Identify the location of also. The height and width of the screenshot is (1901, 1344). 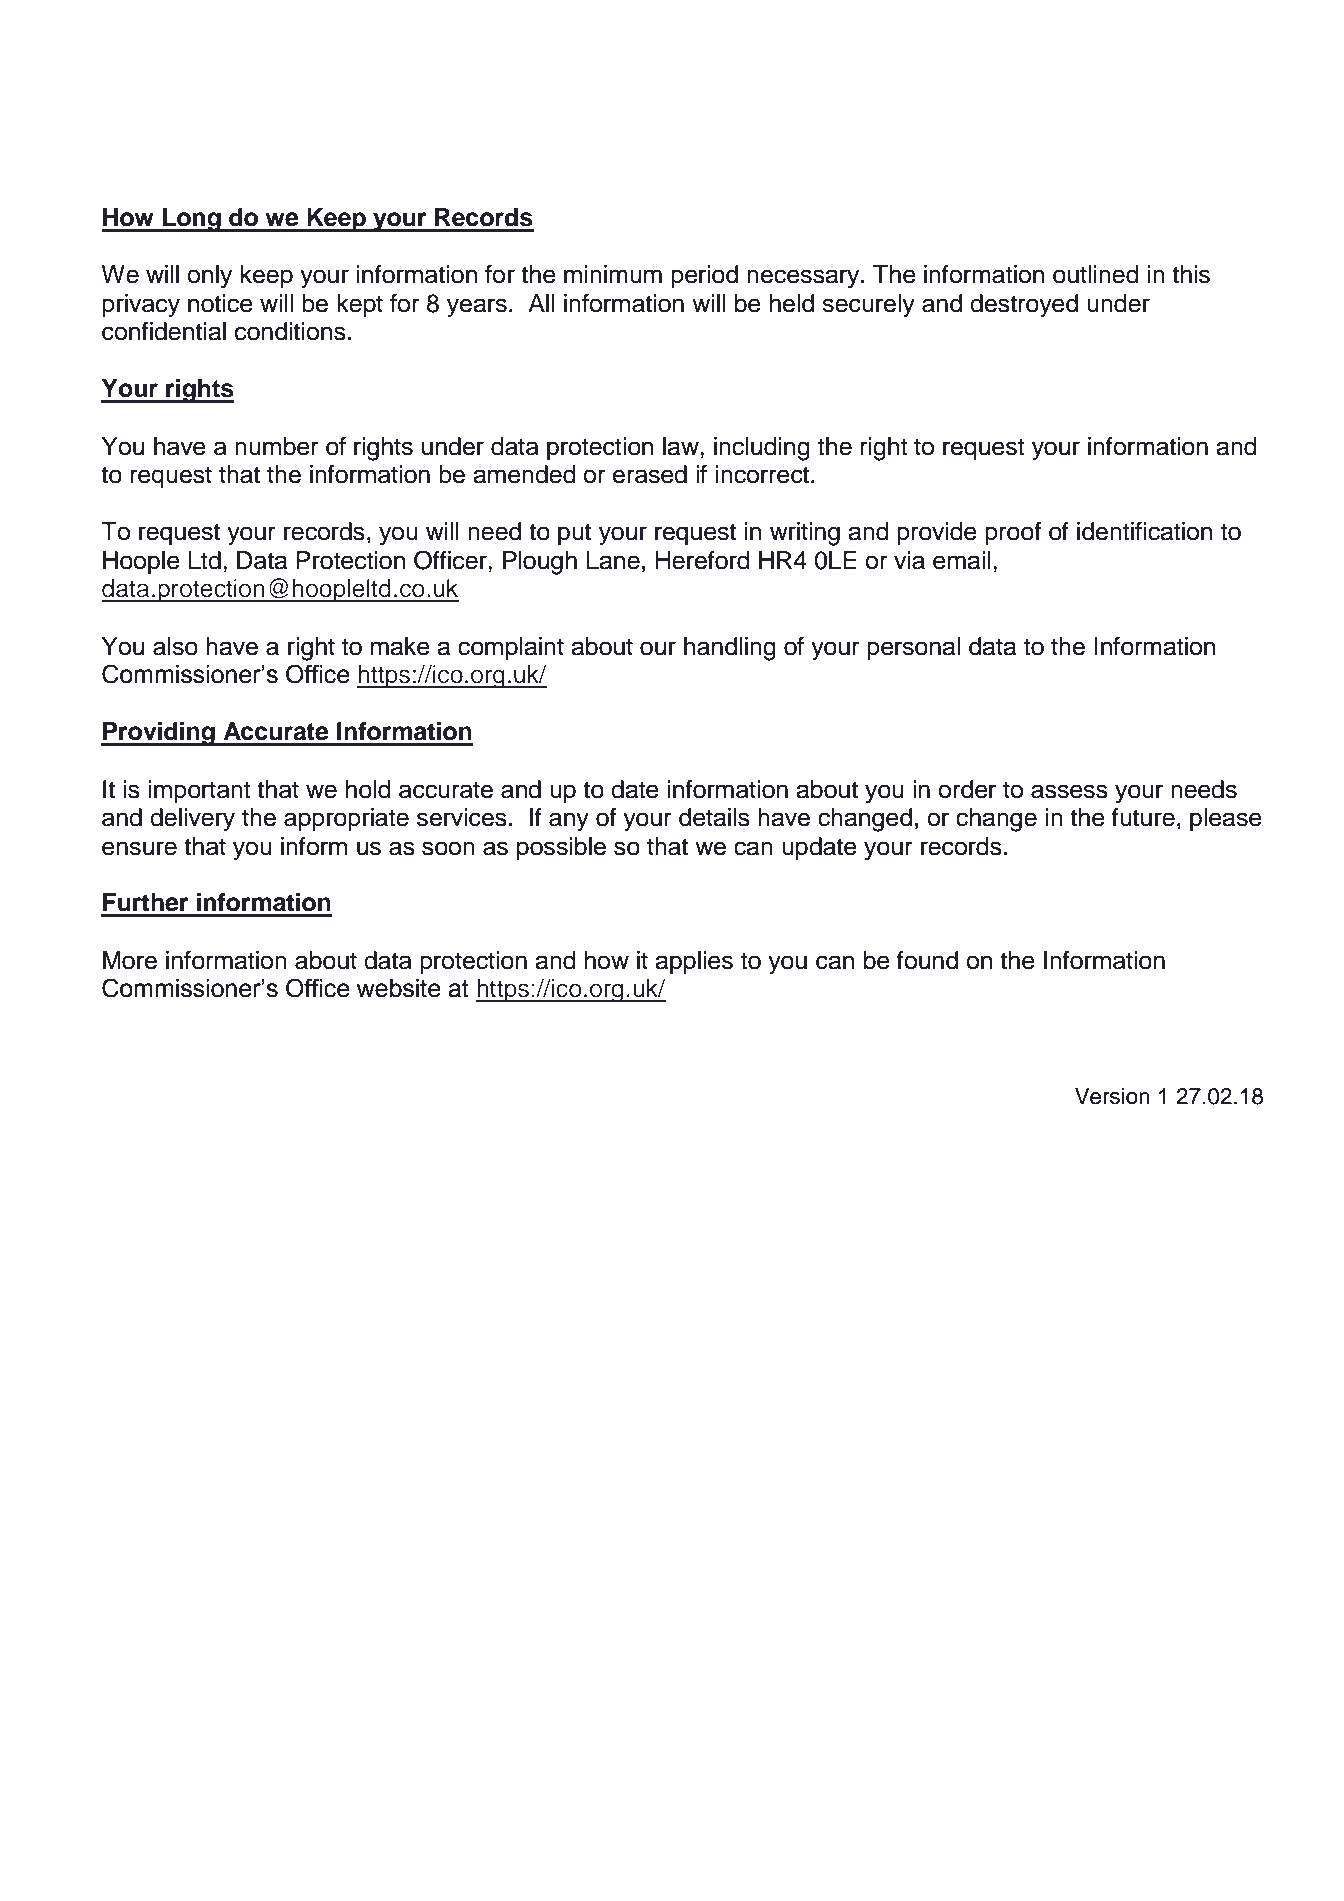
(175, 646).
